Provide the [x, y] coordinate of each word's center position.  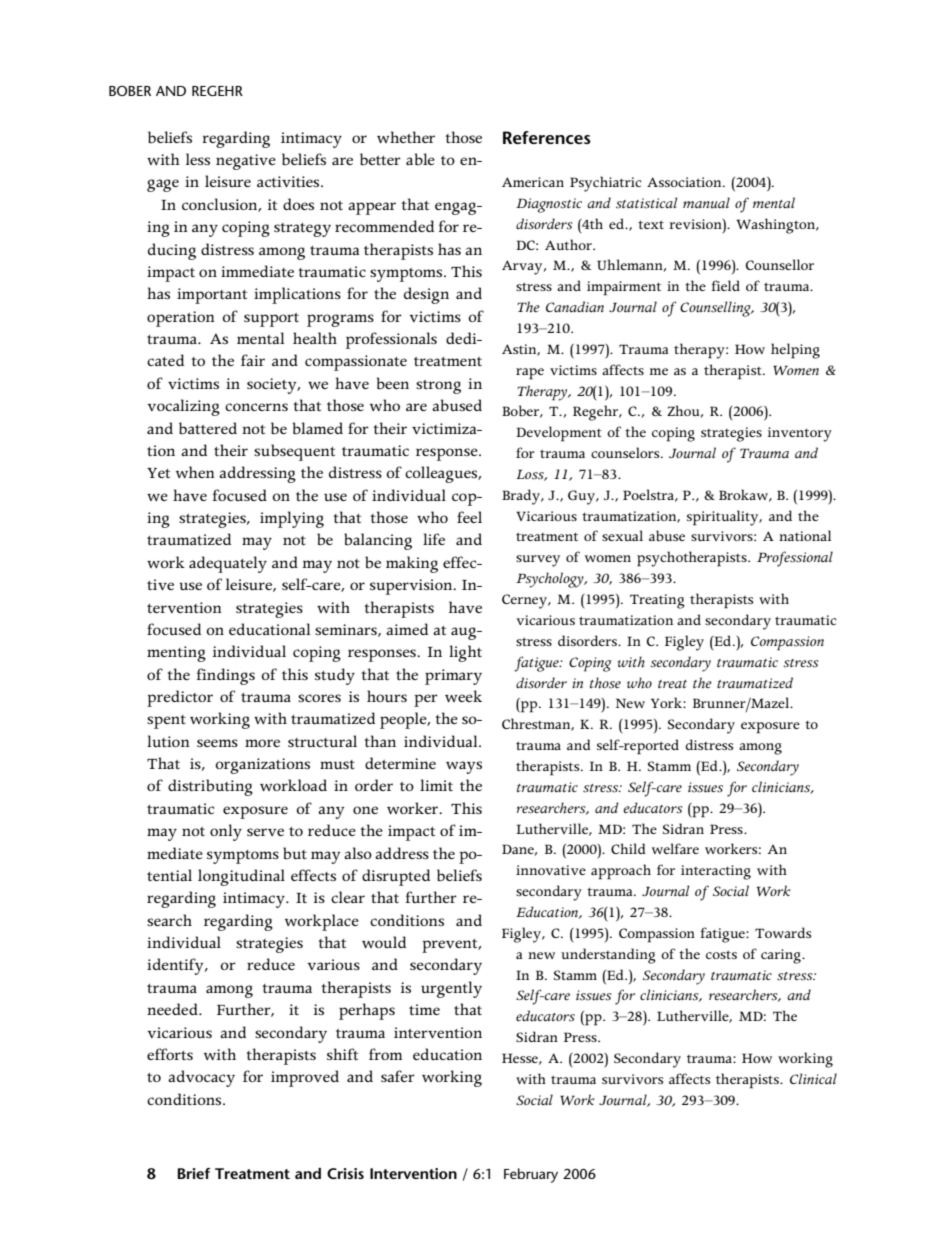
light [465, 653]
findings [226, 676]
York [667, 702]
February [531, 1175]
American [533, 182]
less [198, 159]
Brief [194, 1173]
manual [706, 203]
